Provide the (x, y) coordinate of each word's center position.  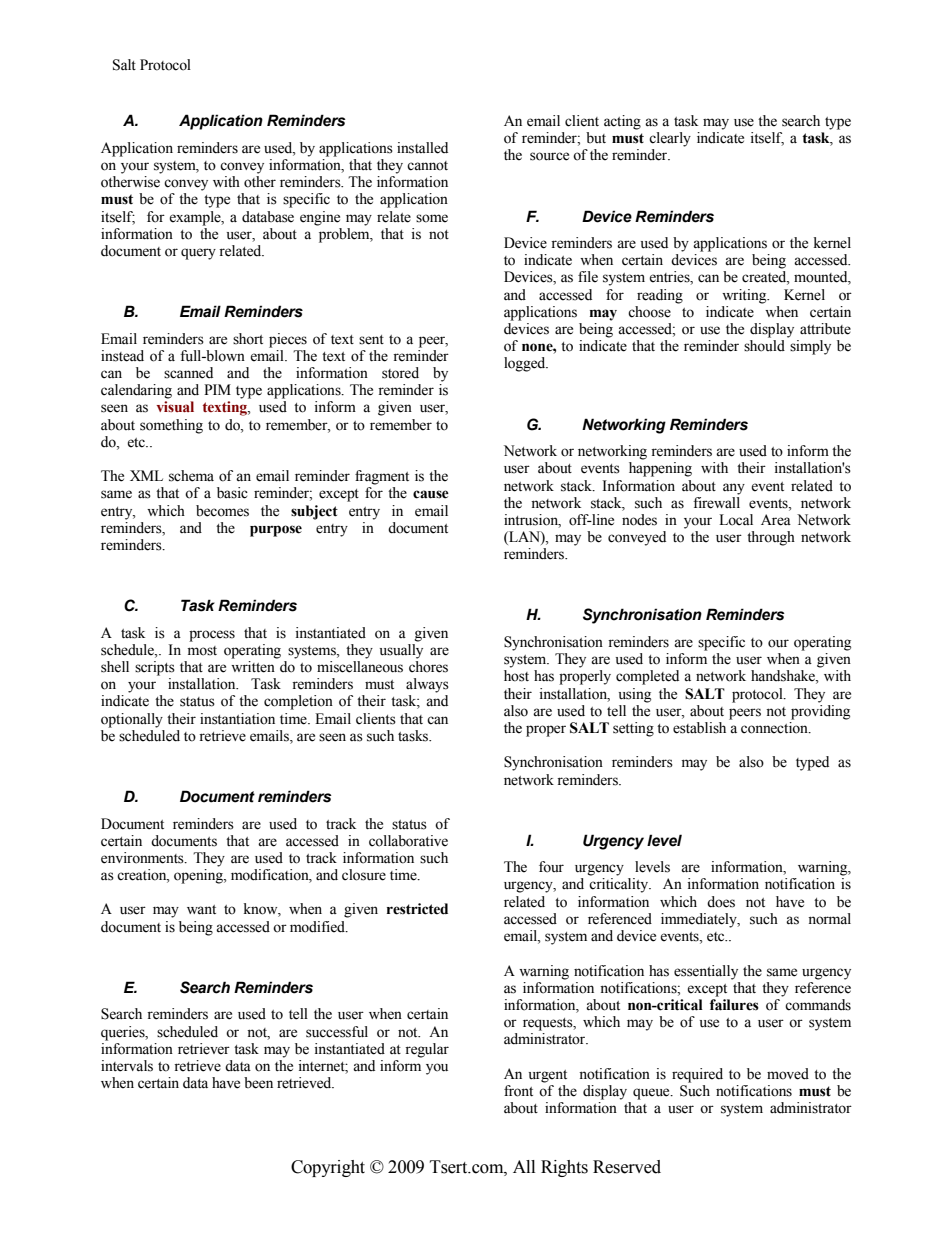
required (697, 1075)
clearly (670, 139)
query (198, 254)
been (258, 1083)
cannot (427, 166)
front (518, 1091)
